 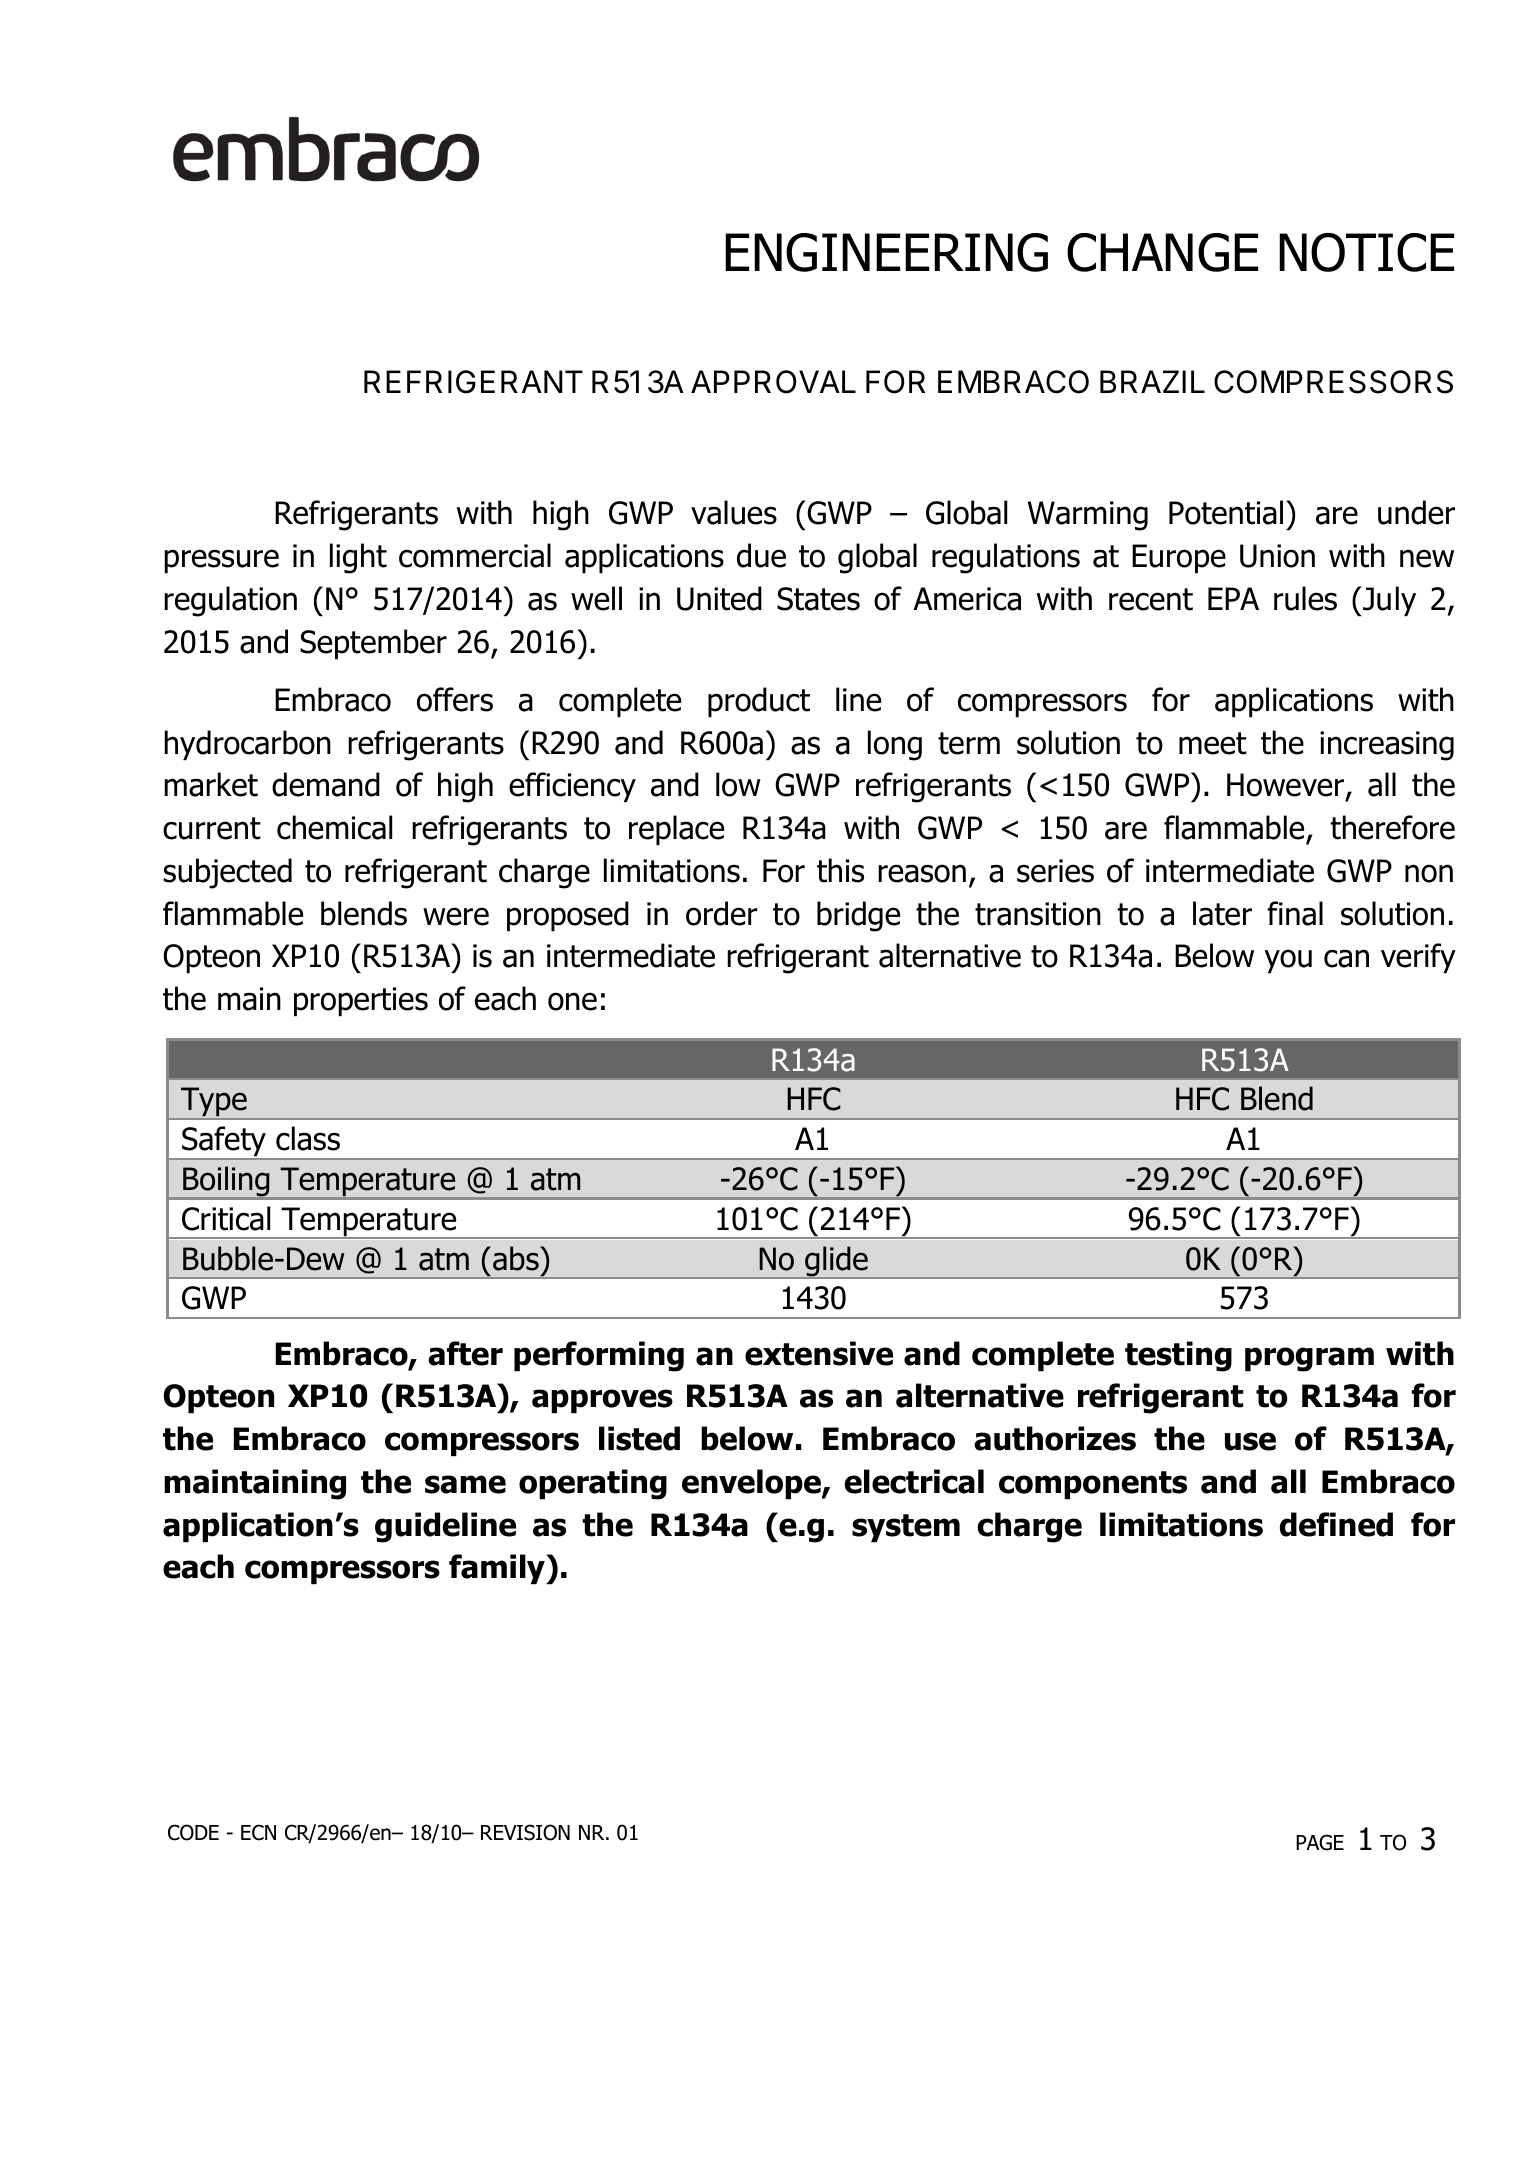 What do you see at coordinates (358, 558) in the screenshot?
I see `light` at bounding box center [358, 558].
